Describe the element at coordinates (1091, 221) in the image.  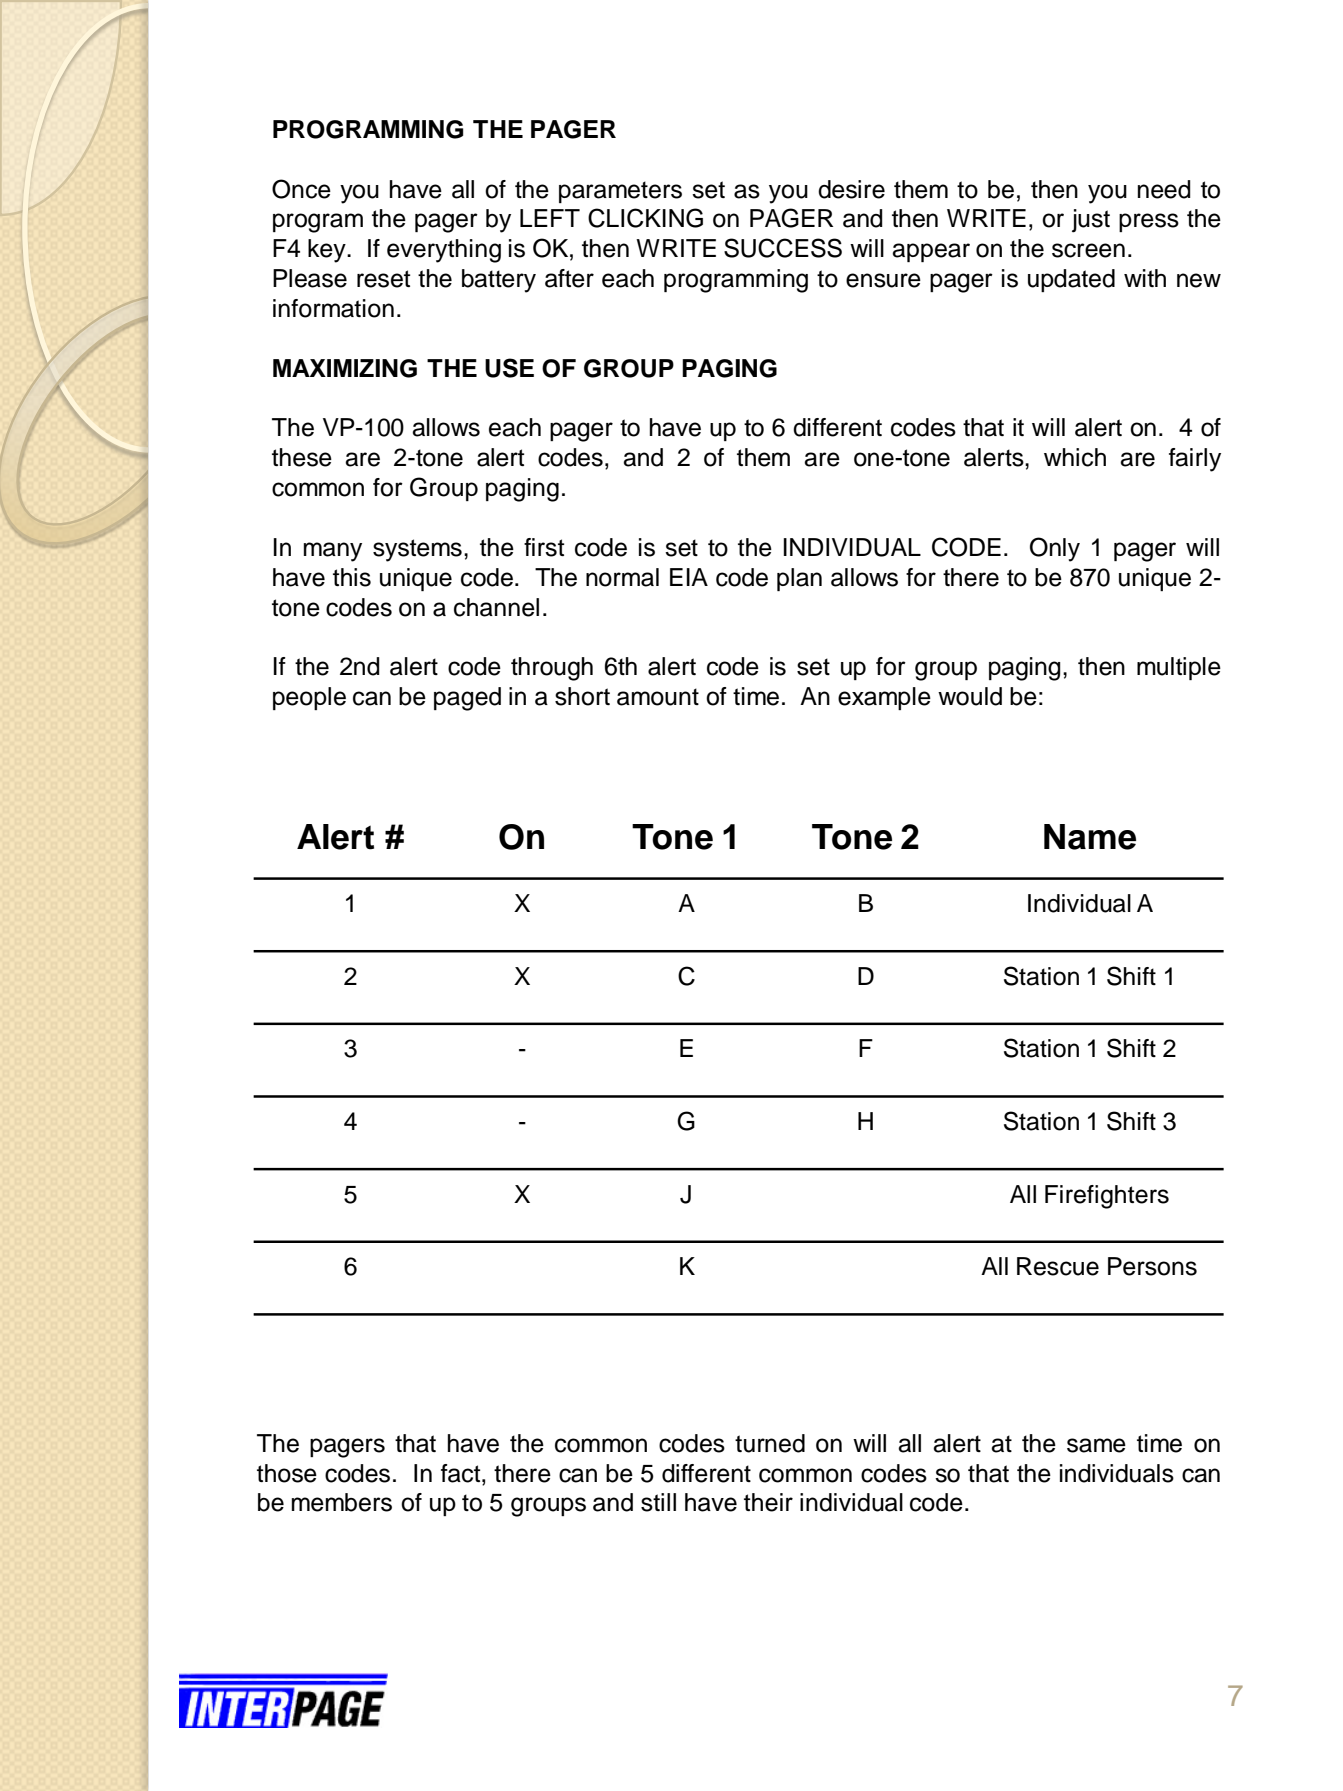
I see `just` at that location.
